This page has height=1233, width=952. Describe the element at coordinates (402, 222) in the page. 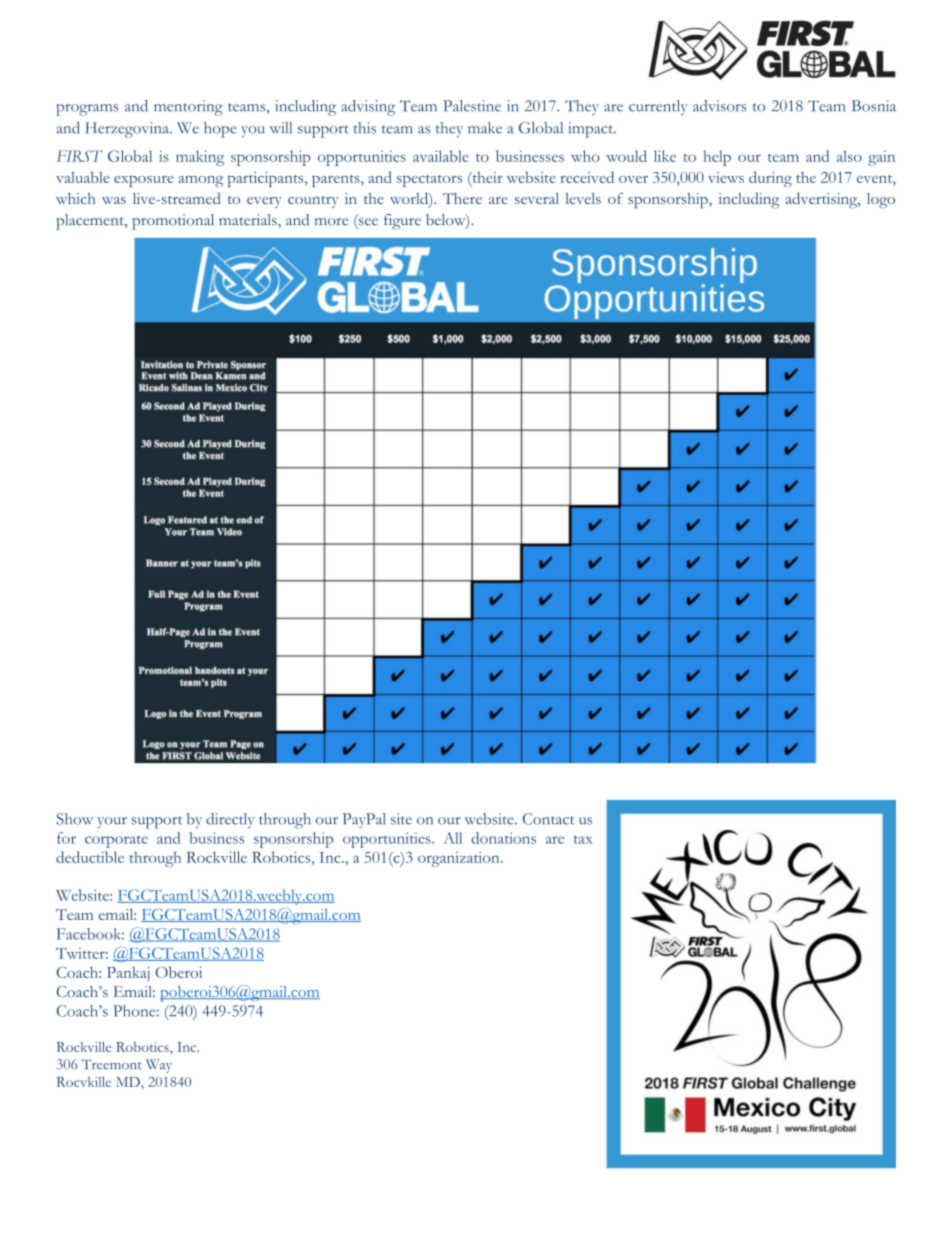

I see `figure` at that location.
